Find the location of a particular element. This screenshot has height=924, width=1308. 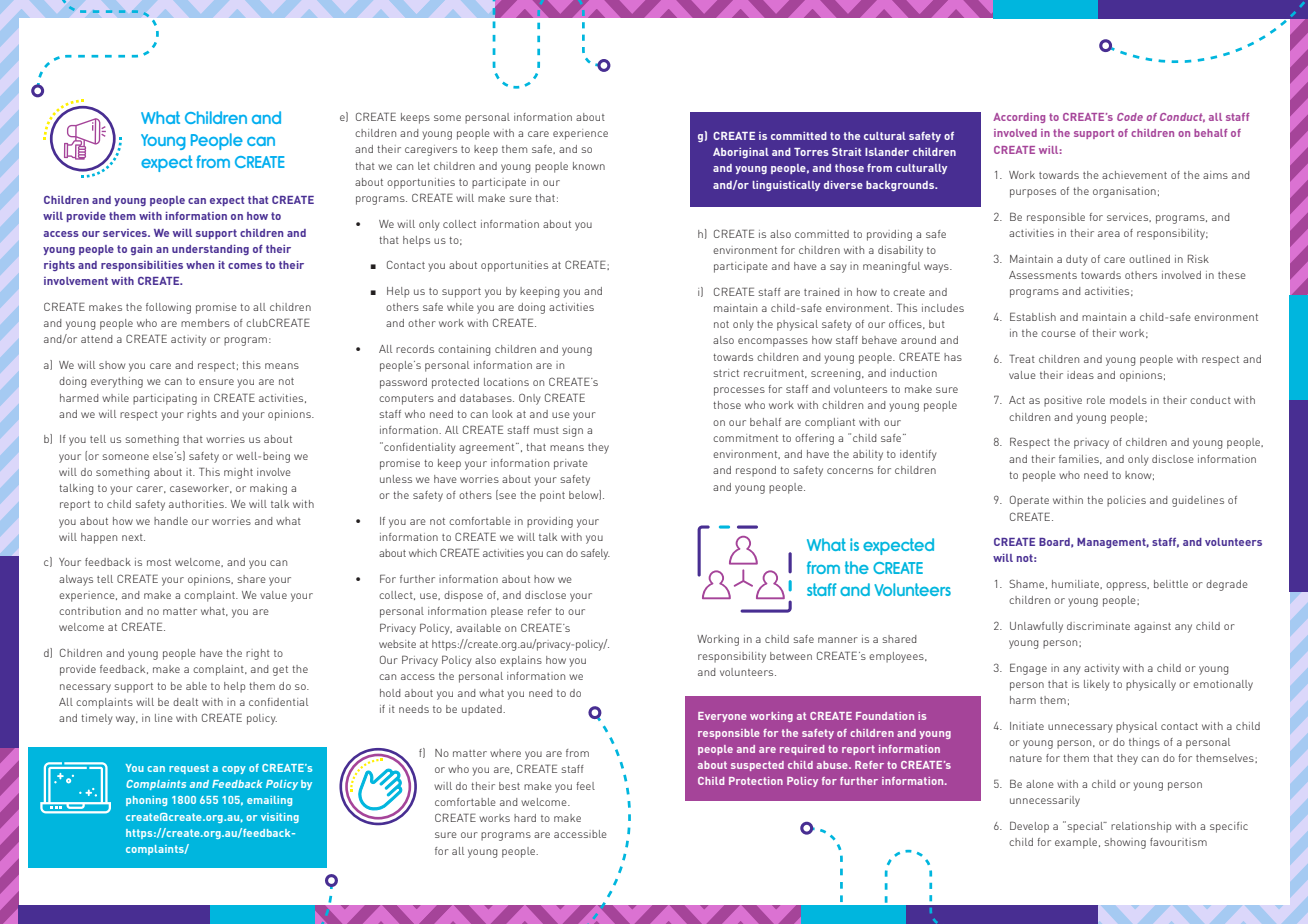

might is located at coordinates (238, 473).
